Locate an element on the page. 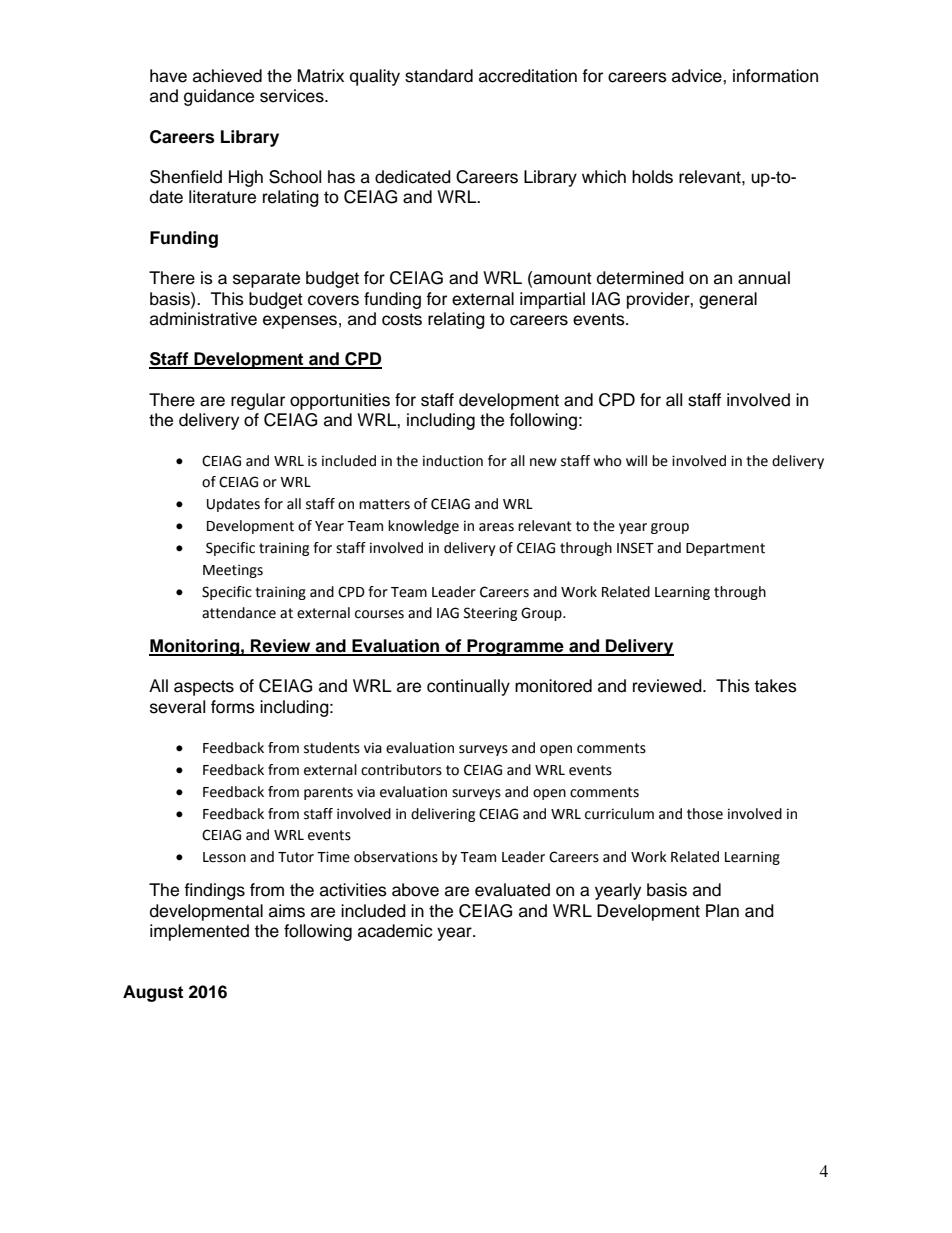 This image has height=1233, width=952. standard is located at coordinates (439, 76).
